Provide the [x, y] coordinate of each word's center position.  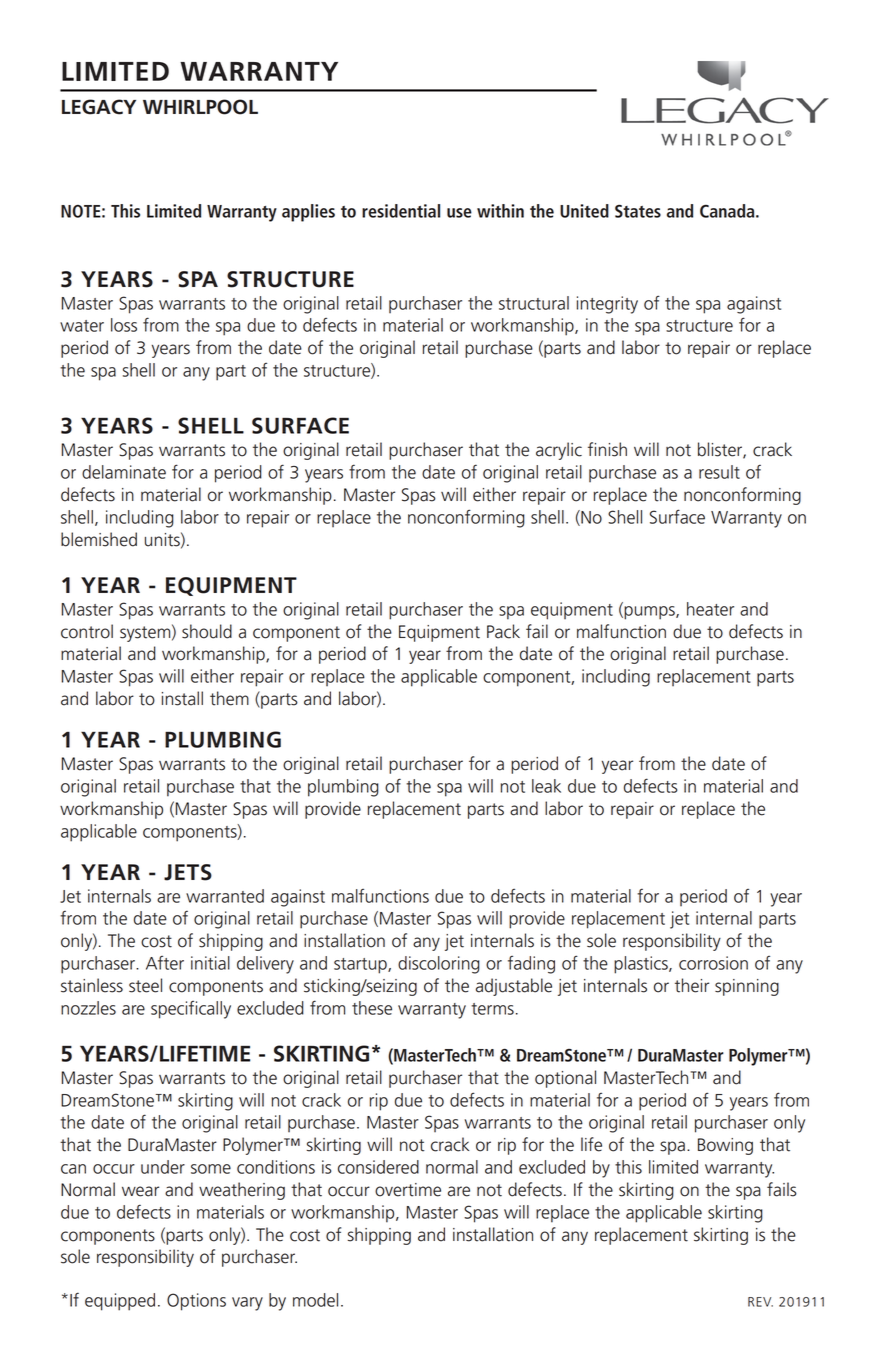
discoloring [439, 965]
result [719, 472]
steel [145, 985]
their [692, 985]
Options [196, 1302]
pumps [649, 613]
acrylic [559, 451]
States [638, 211]
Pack [503, 631]
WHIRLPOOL [200, 107]
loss [124, 325]
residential [401, 211]
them [229, 698]
